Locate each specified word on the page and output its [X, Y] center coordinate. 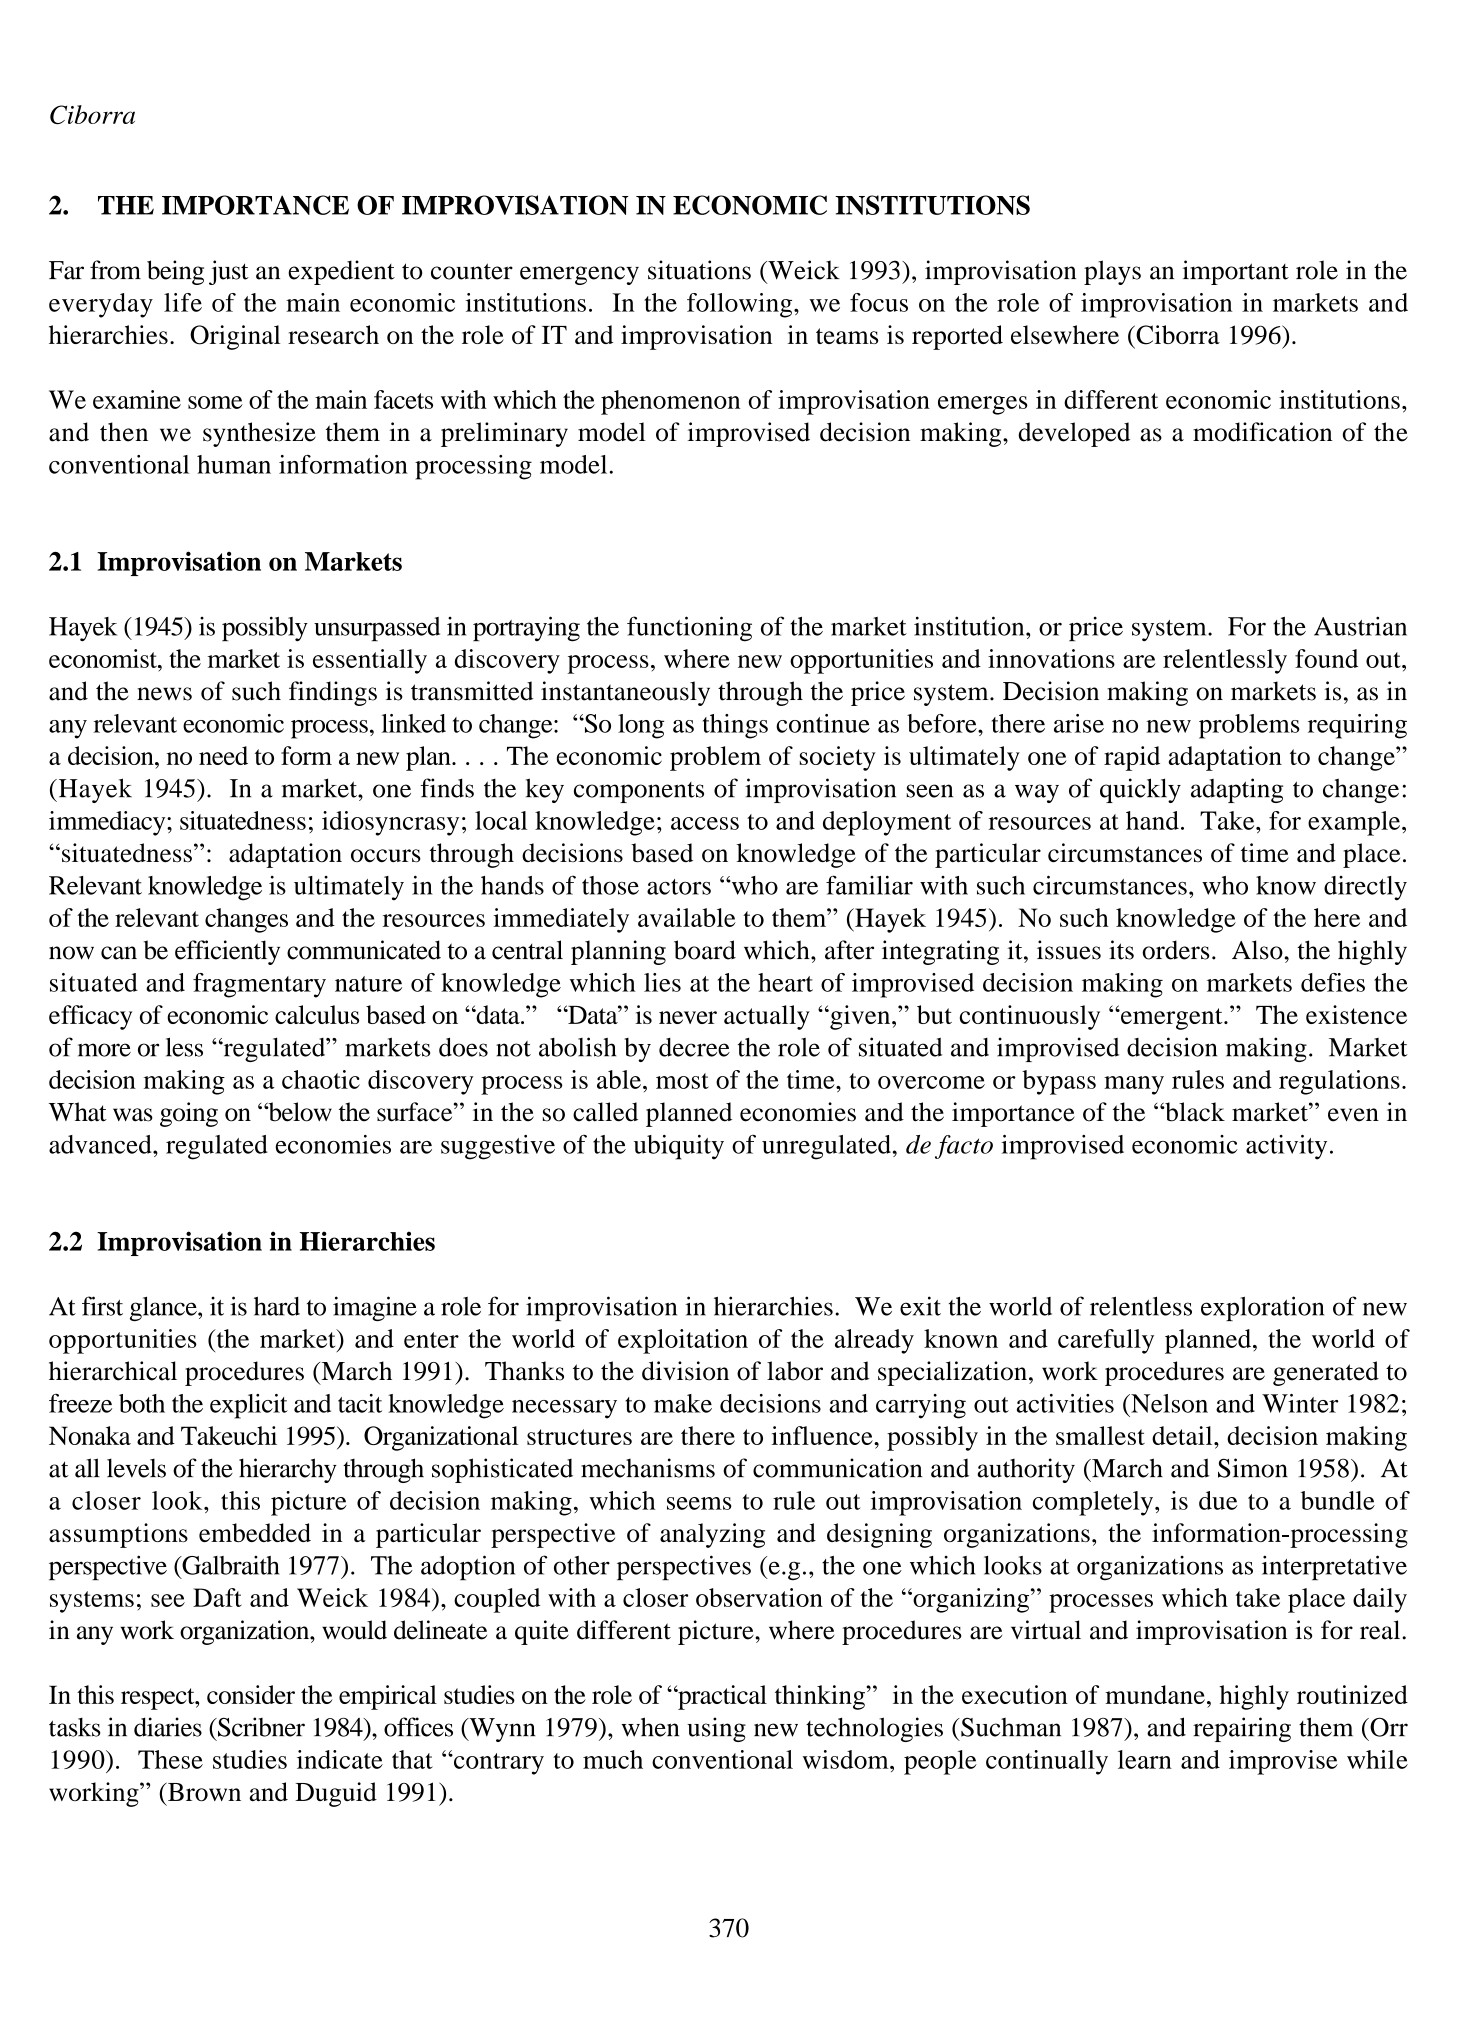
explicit [249, 1406]
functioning [689, 629]
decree [694, 1047]
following [741, 305]
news [164, 694]
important [1235, 272]
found [1326, 658]
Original [235, 337]
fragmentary [259, 985]
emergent [1172, 1019]
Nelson [1168, 1403]
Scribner [260, 1727]
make [683, 1403]
